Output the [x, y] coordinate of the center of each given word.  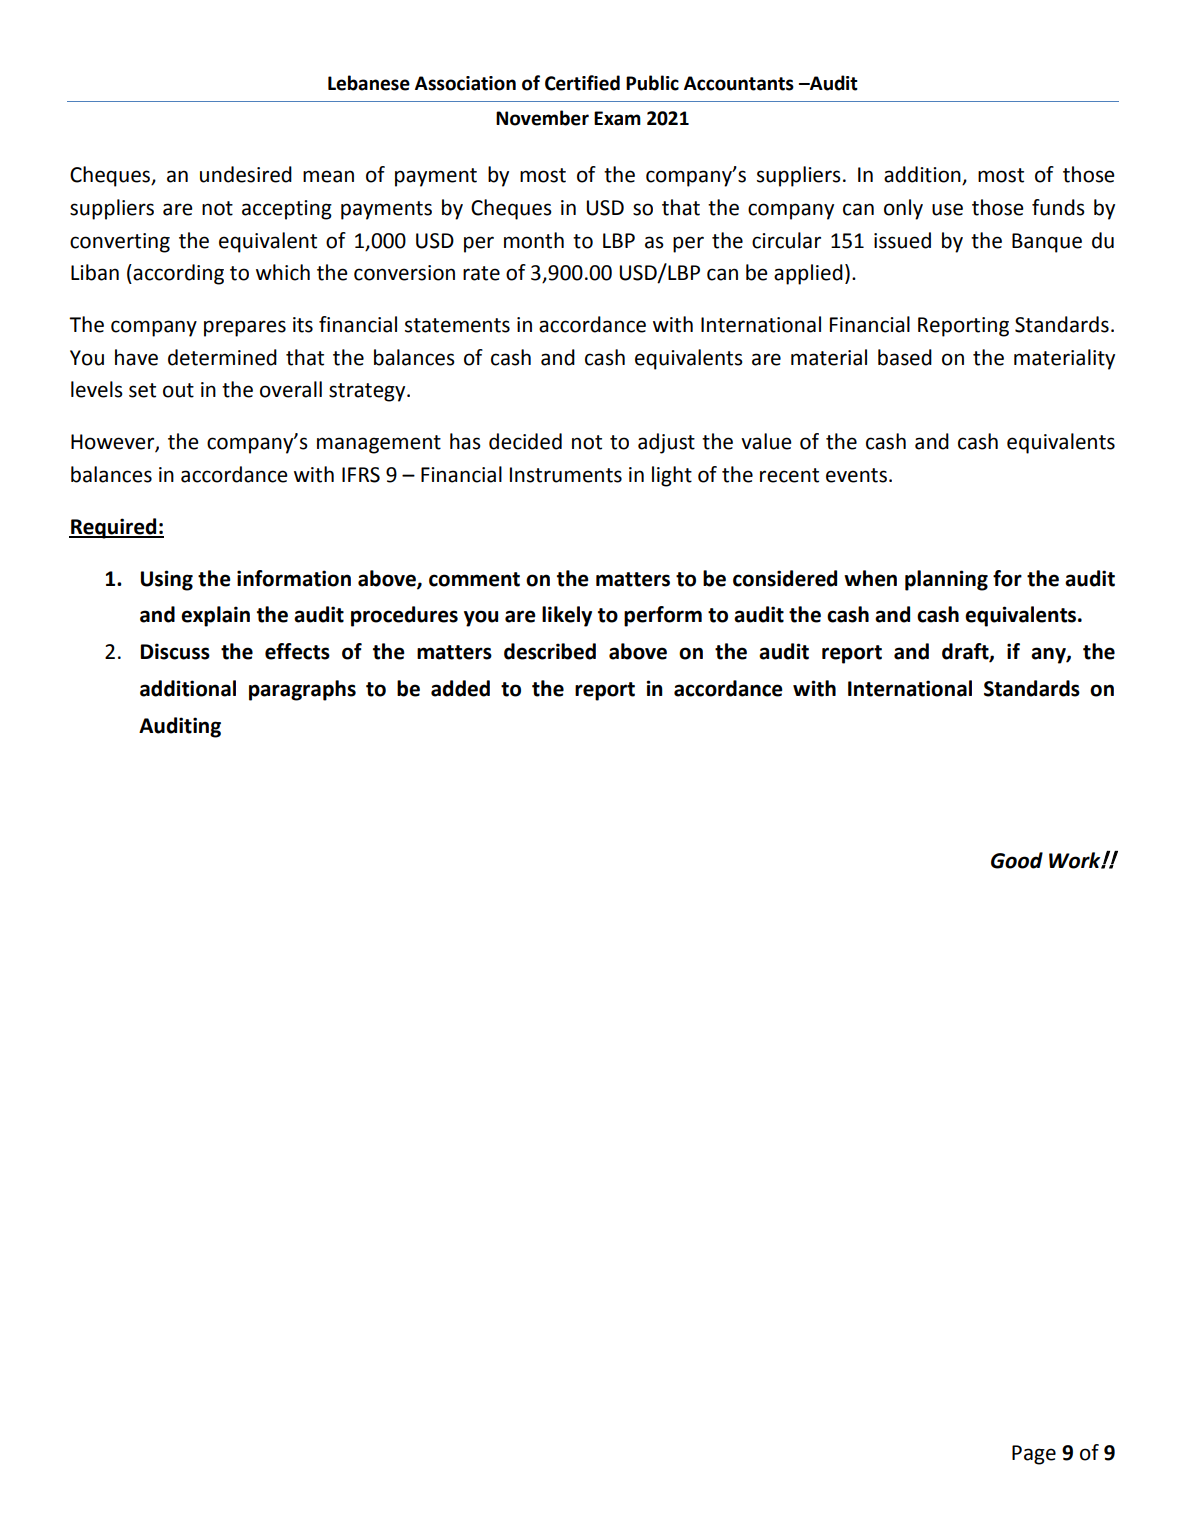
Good [1017, 860]
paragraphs [302, 690]
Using [167, 580]
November [542, 118]
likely [567, 616]
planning [946, 580]
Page [1034, 1455]
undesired [246, 174]
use [947, 209]
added [460, 688]
